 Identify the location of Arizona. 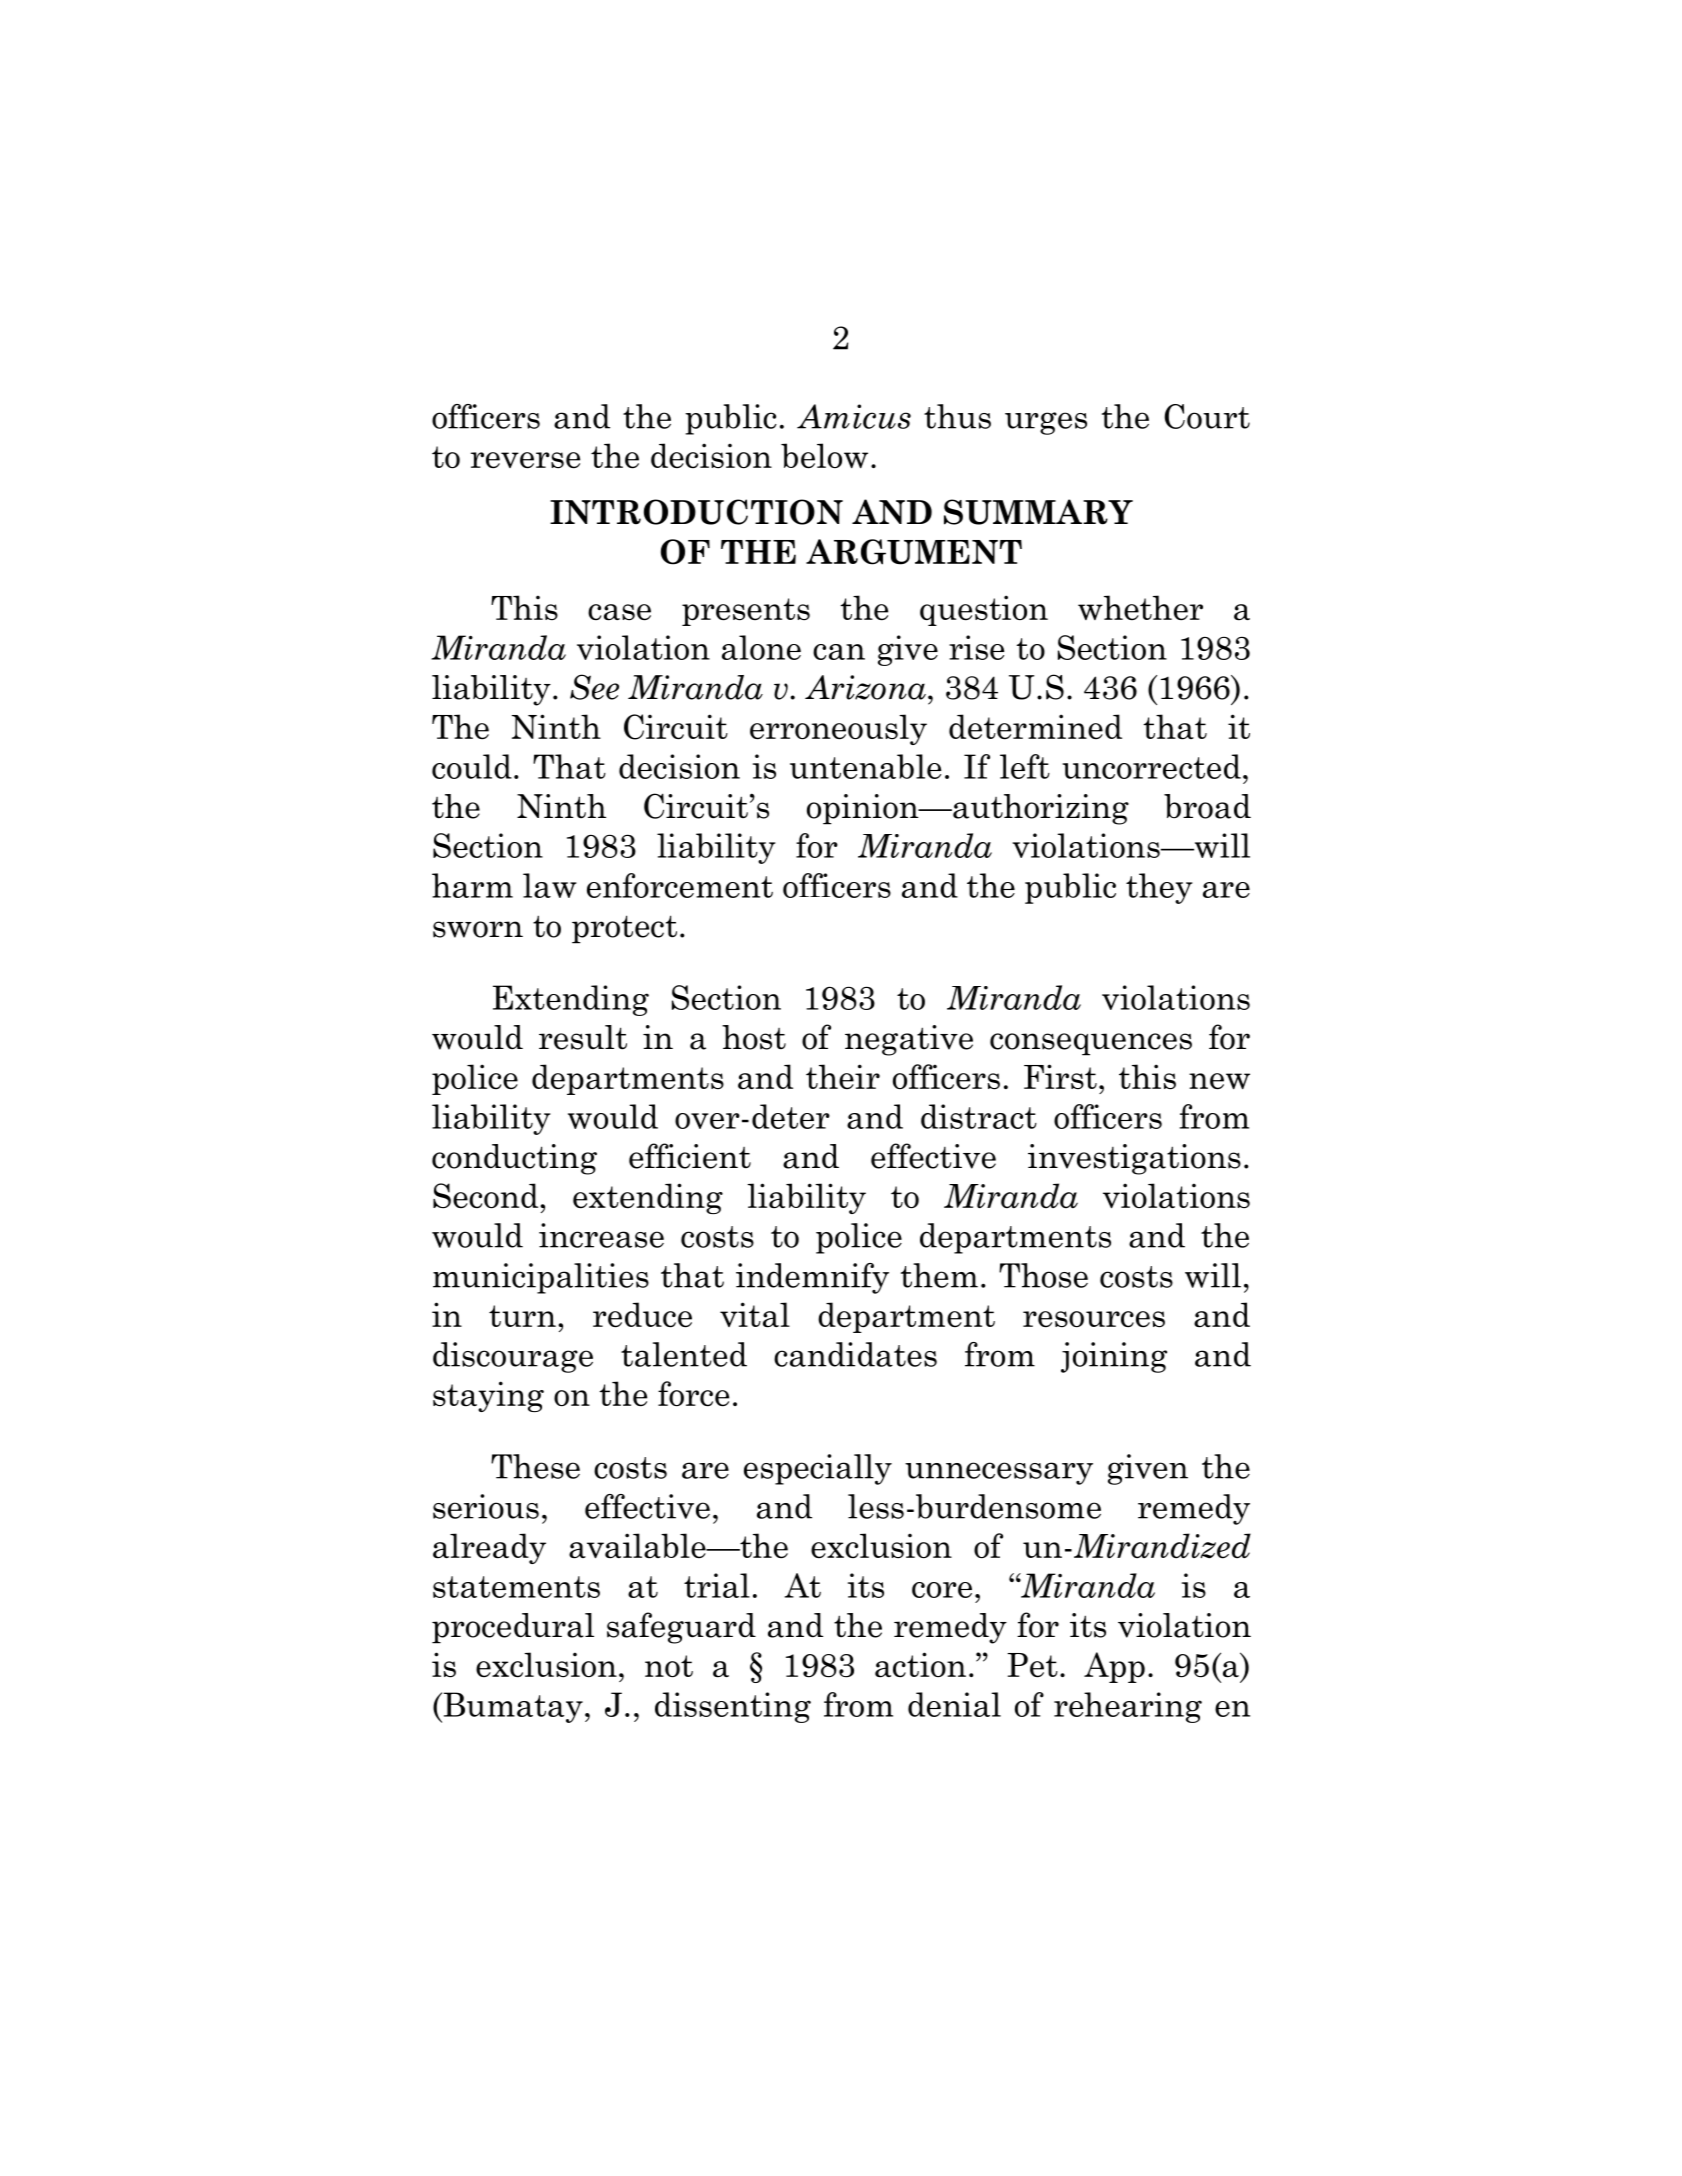
(865, 687).
